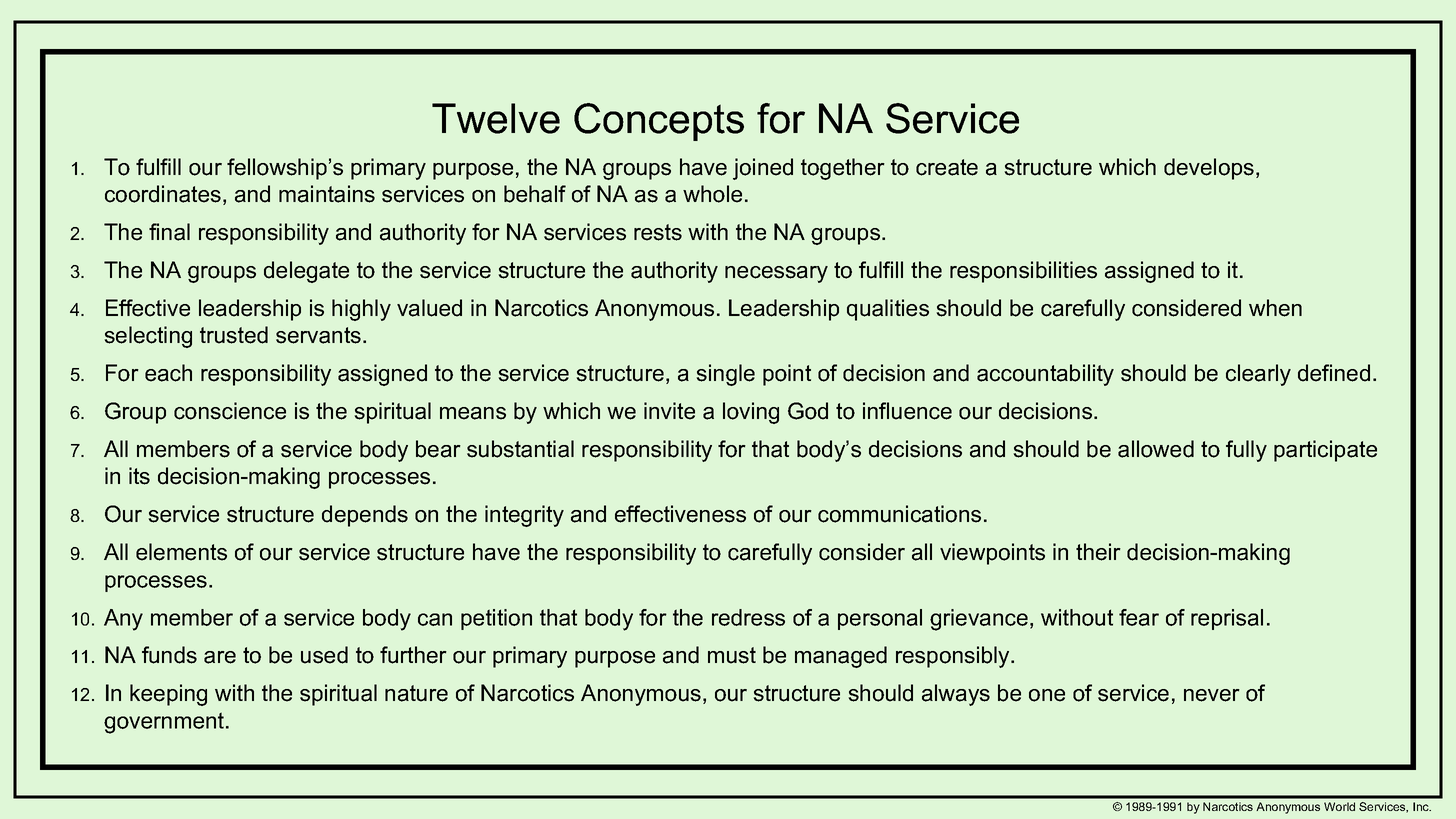 The image size is (1456, 819). I want to click on maintains, so click(327, 194).
